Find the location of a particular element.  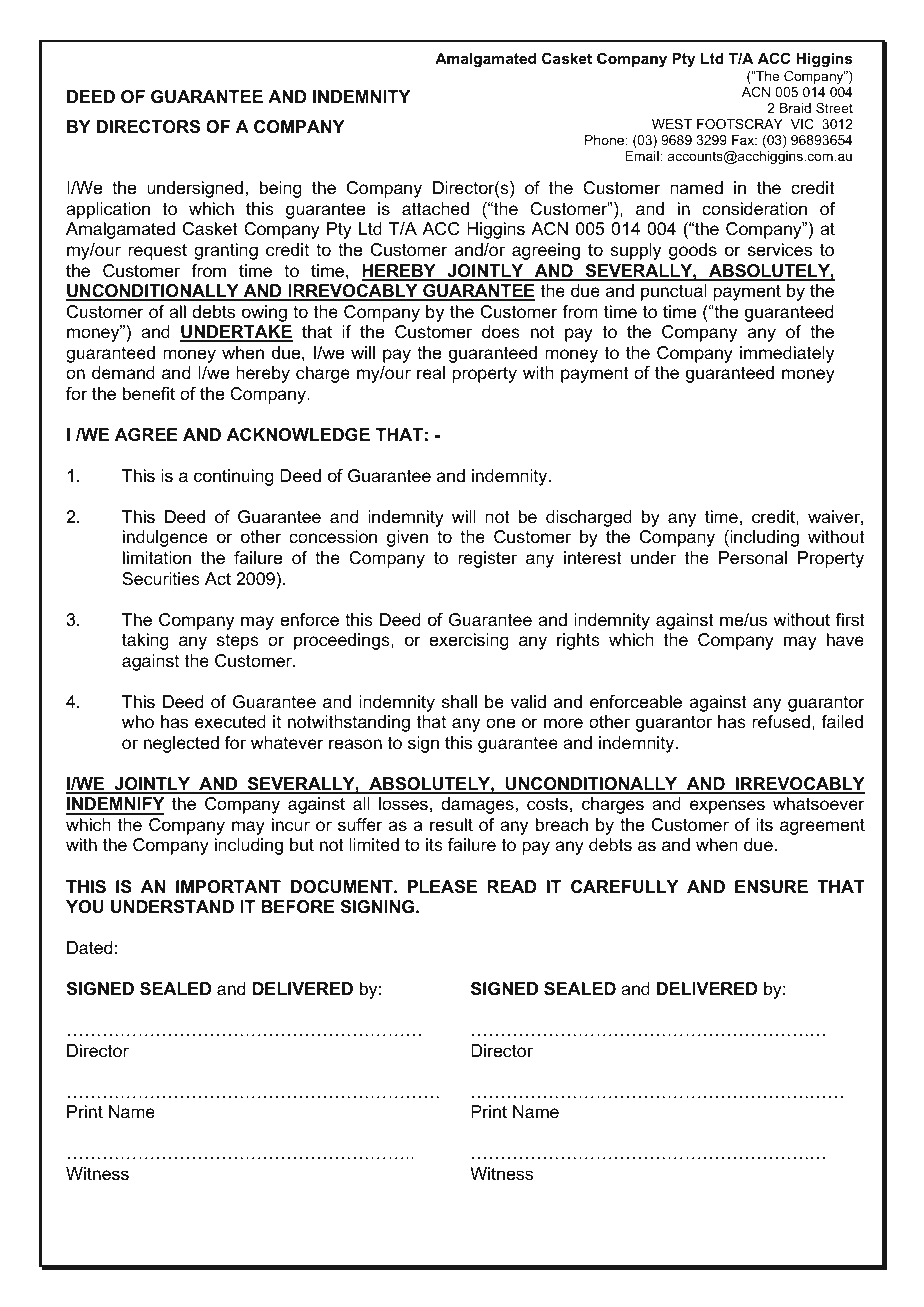

Braid is located at coordinates (795, 108).
